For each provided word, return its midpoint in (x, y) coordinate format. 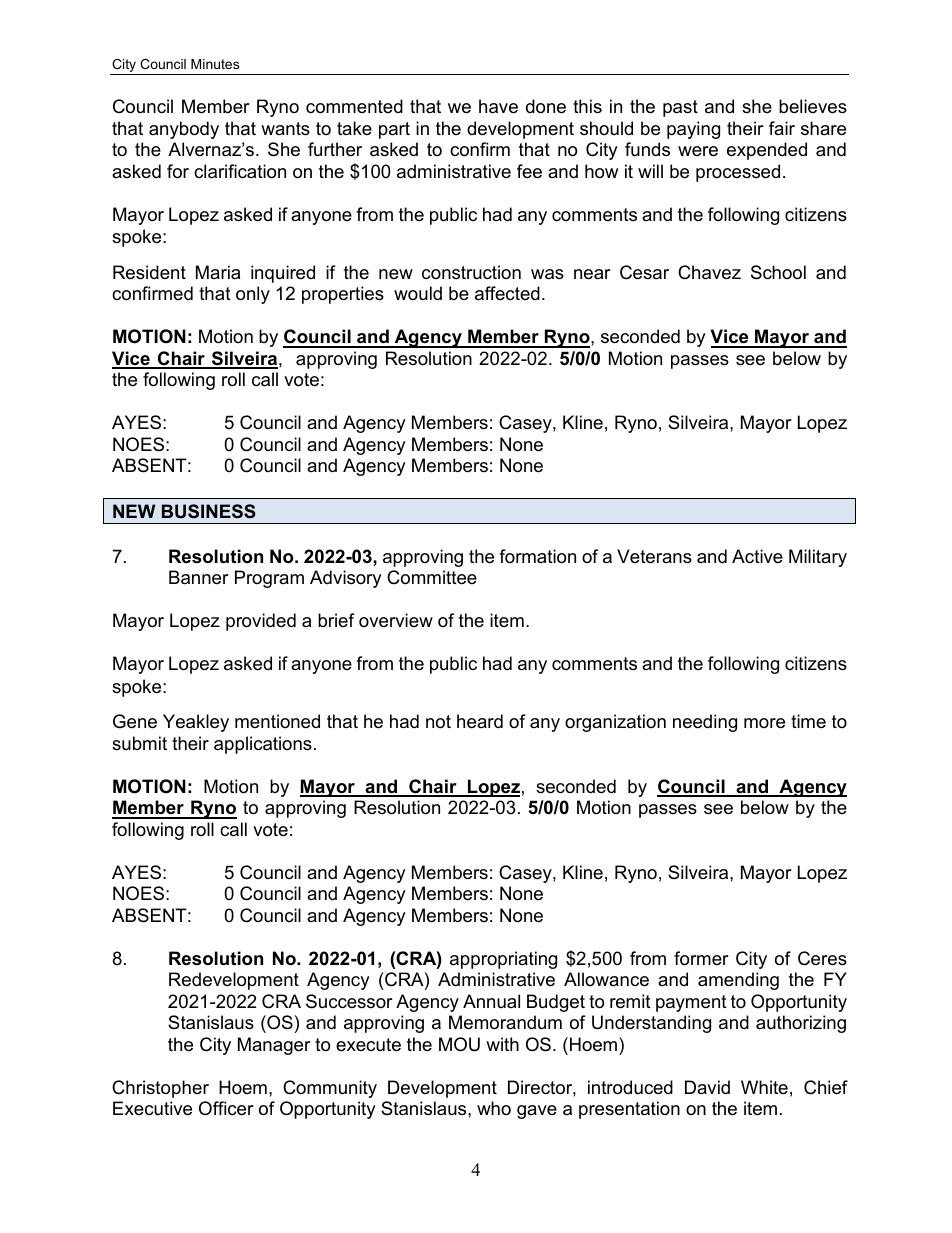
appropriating (503, 960)
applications (263, 745)
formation (537, 556)
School (778, 272)
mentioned (277, 721)
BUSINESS (209, 511)
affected (507, 293)
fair (782, 128)
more (764, 723)
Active (757, 556)
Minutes (215, 64)
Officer (226, 1108)
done (546, 106)
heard (480, 721)
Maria (218, 272)
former (701, 958)
